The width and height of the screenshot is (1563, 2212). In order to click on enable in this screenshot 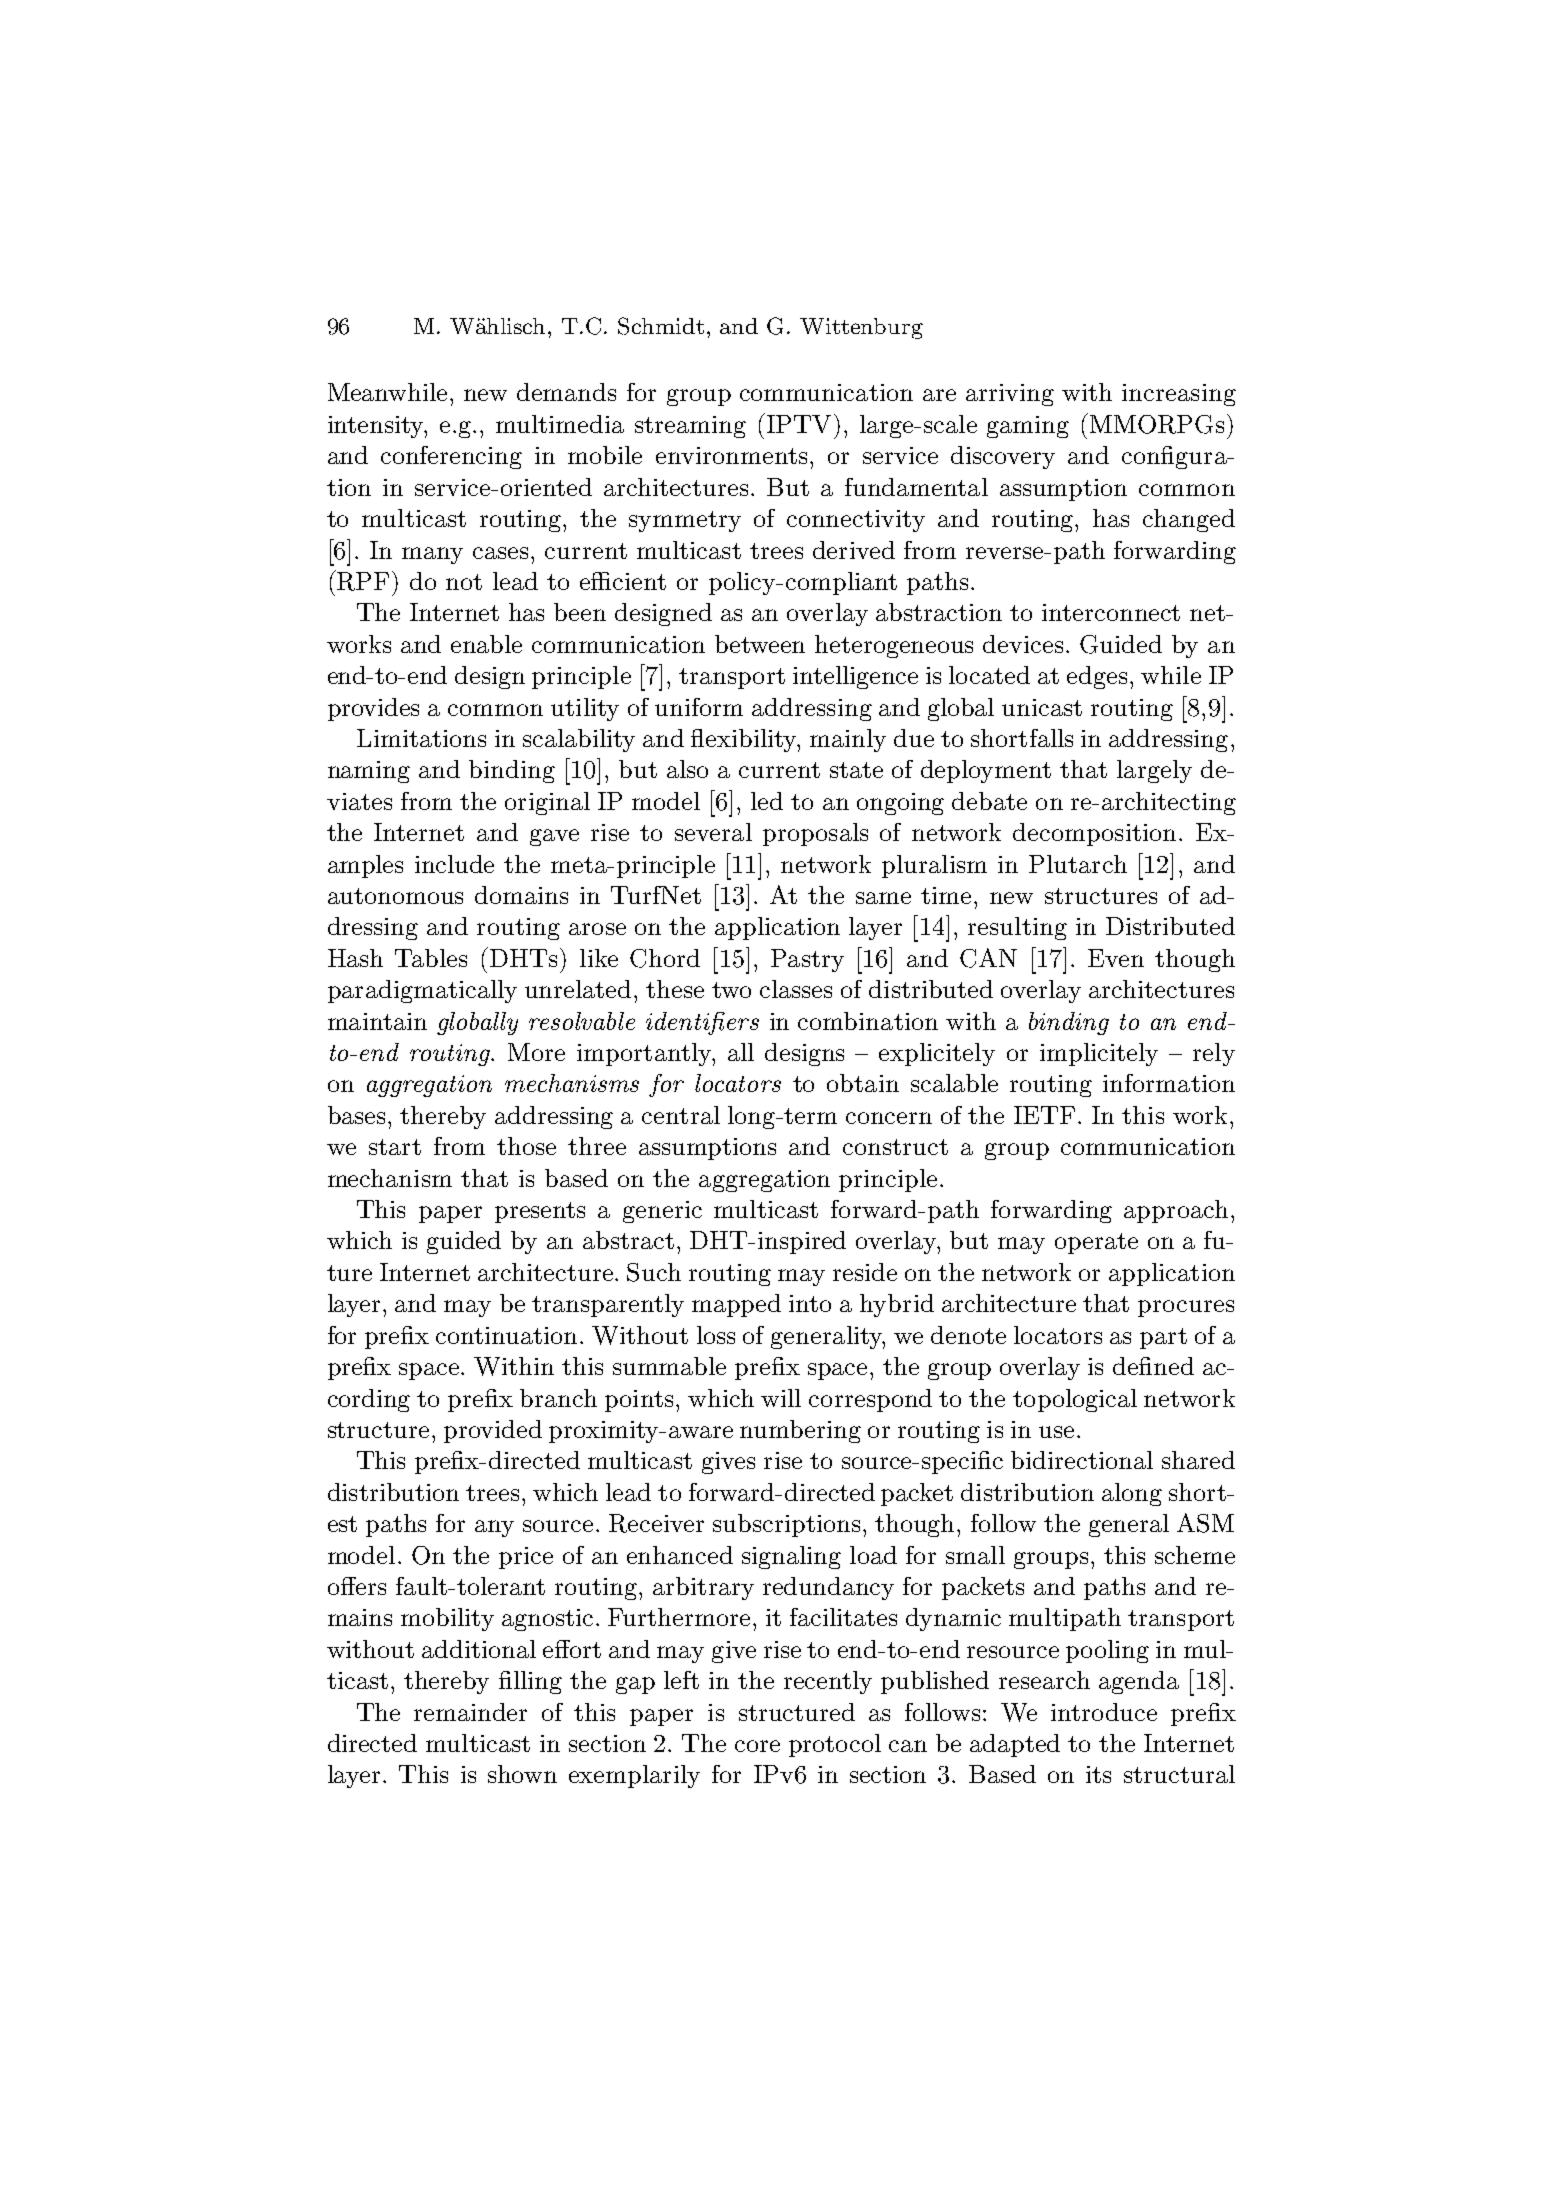, I will do `click(486, 644)`.
